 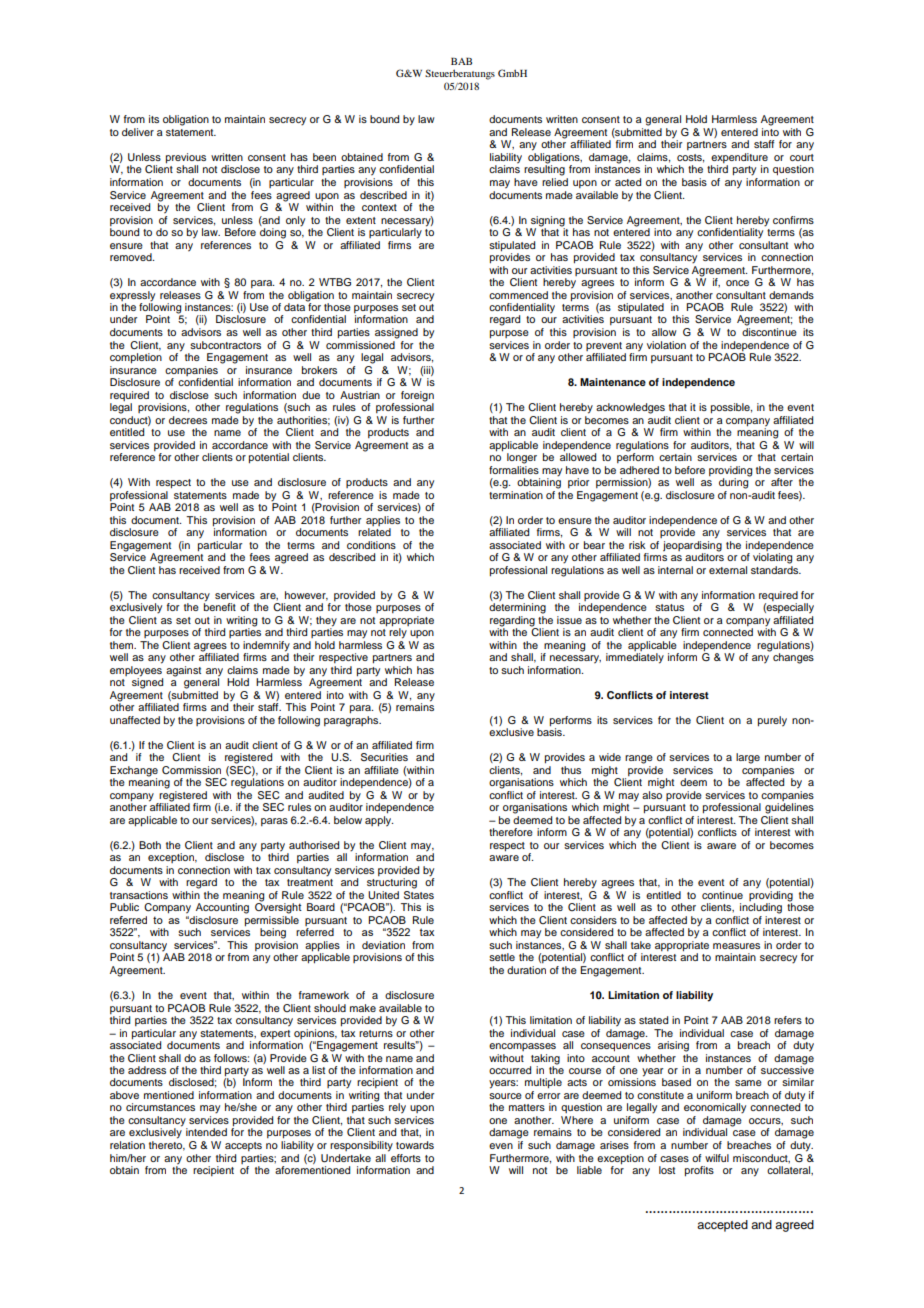 I want to click on accepts, so click(x=243, y=1146).
